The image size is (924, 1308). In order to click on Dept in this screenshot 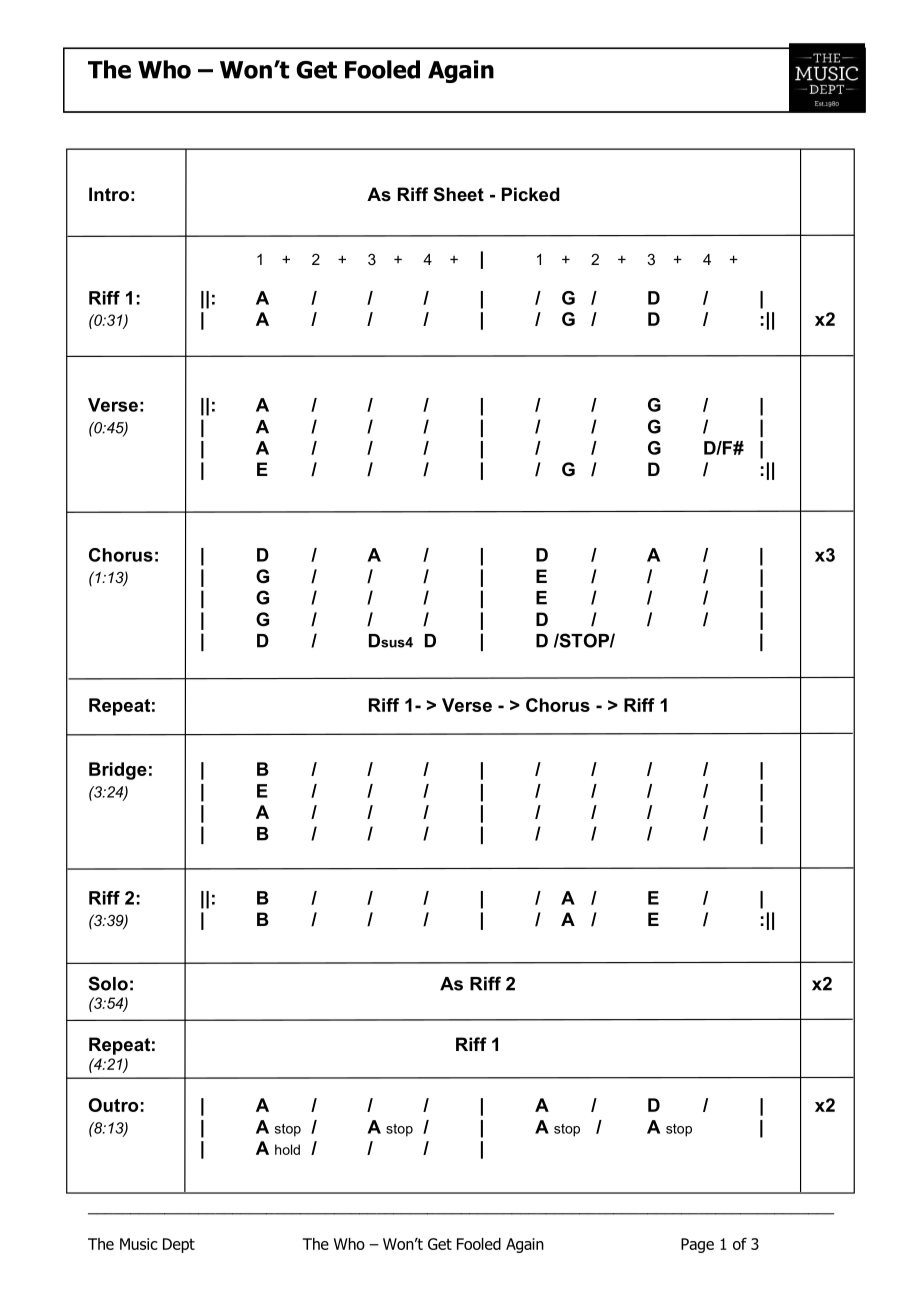, I will do `click(179, 1245)`.
